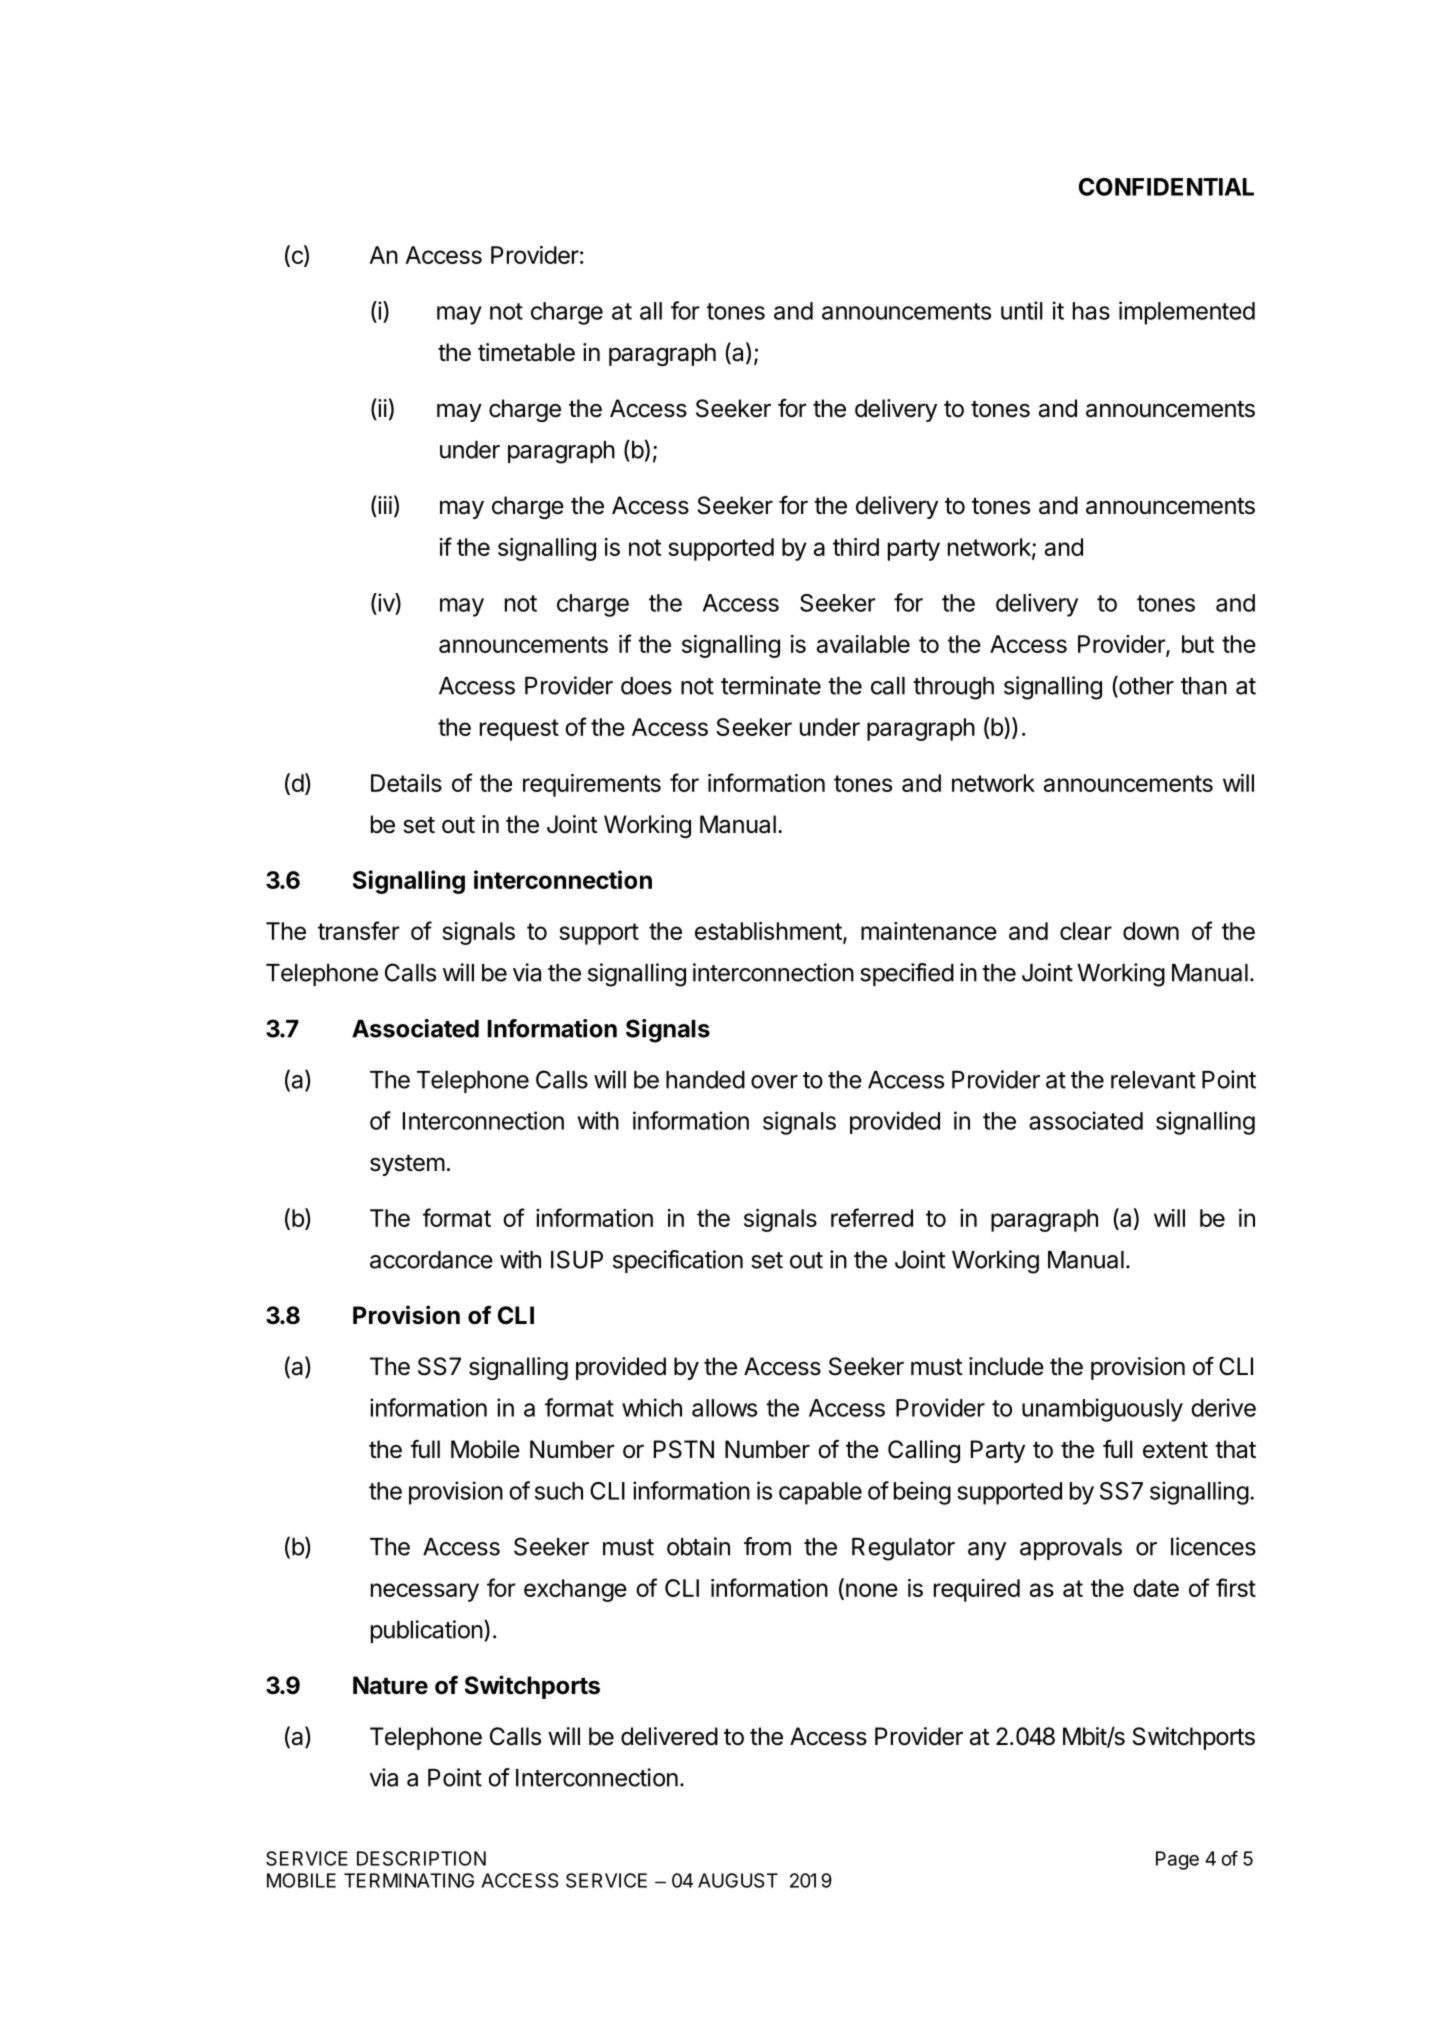 The image size is (1429, 2022). Describe the element at coordinates (559, 1491) in the document. I see `such` at that location.
